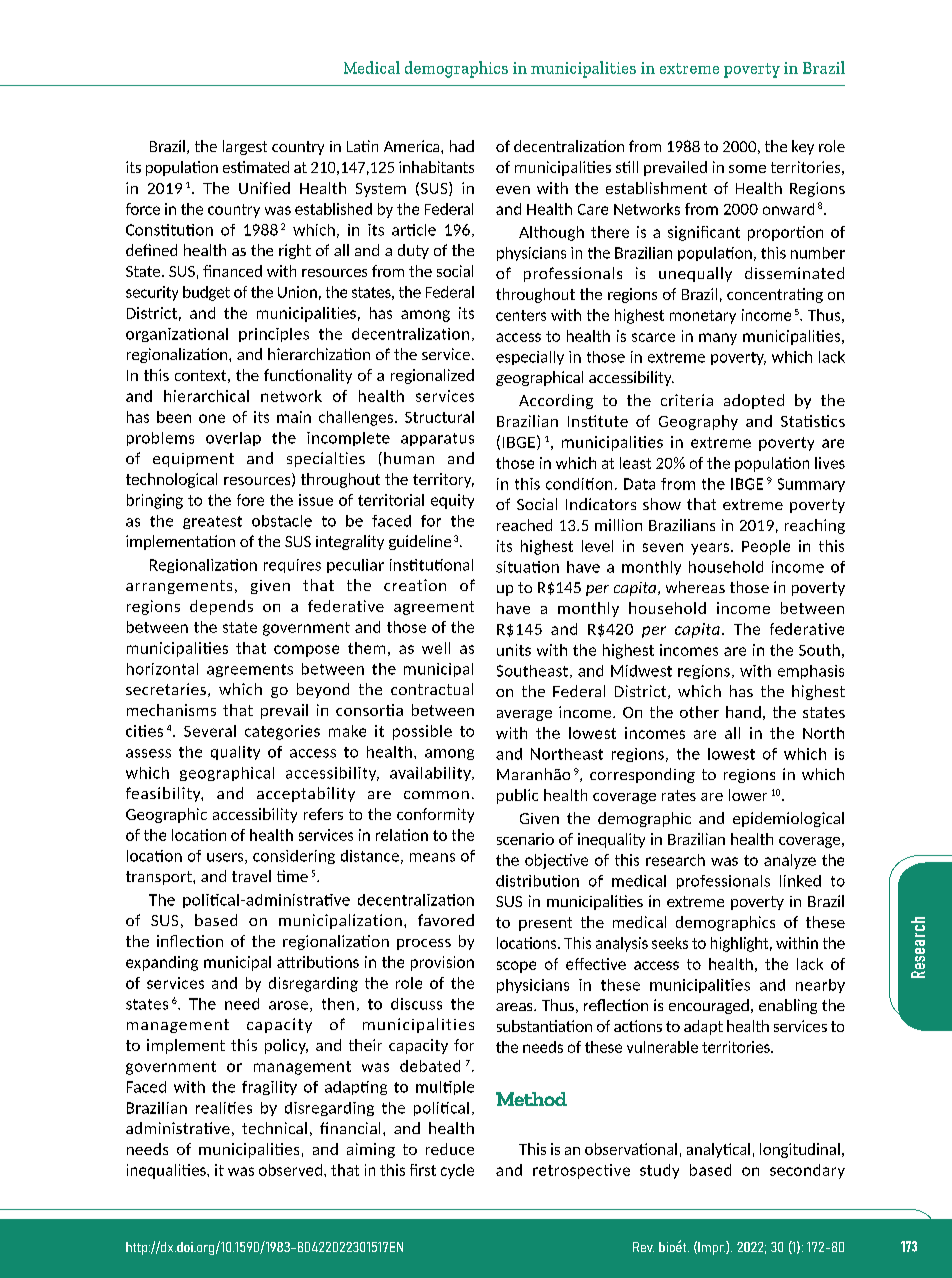 The height and width of the screenshot is (1278, 952). I want to click on travel, so click(251, 876).
